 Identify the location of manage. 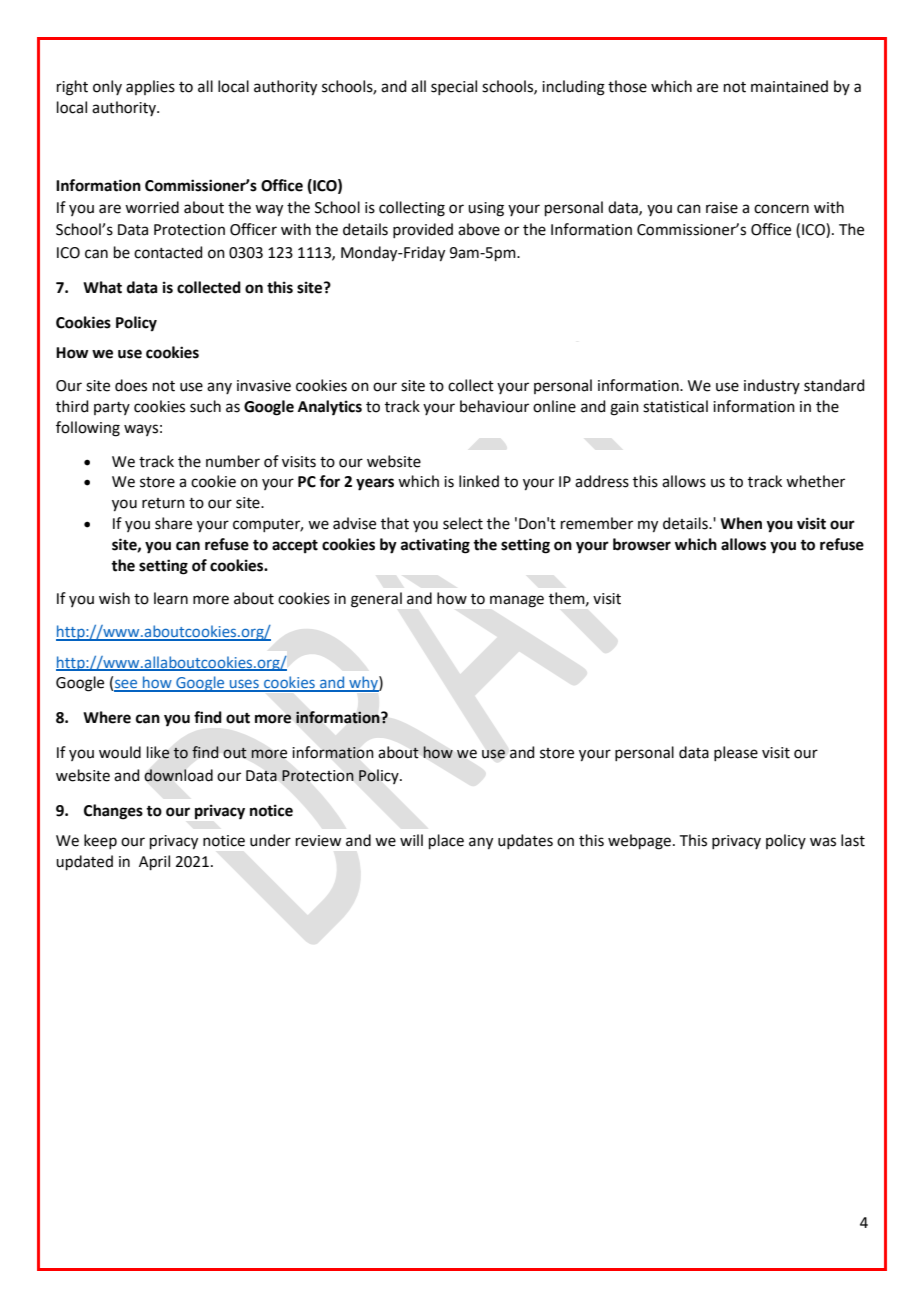
(517, 601).
